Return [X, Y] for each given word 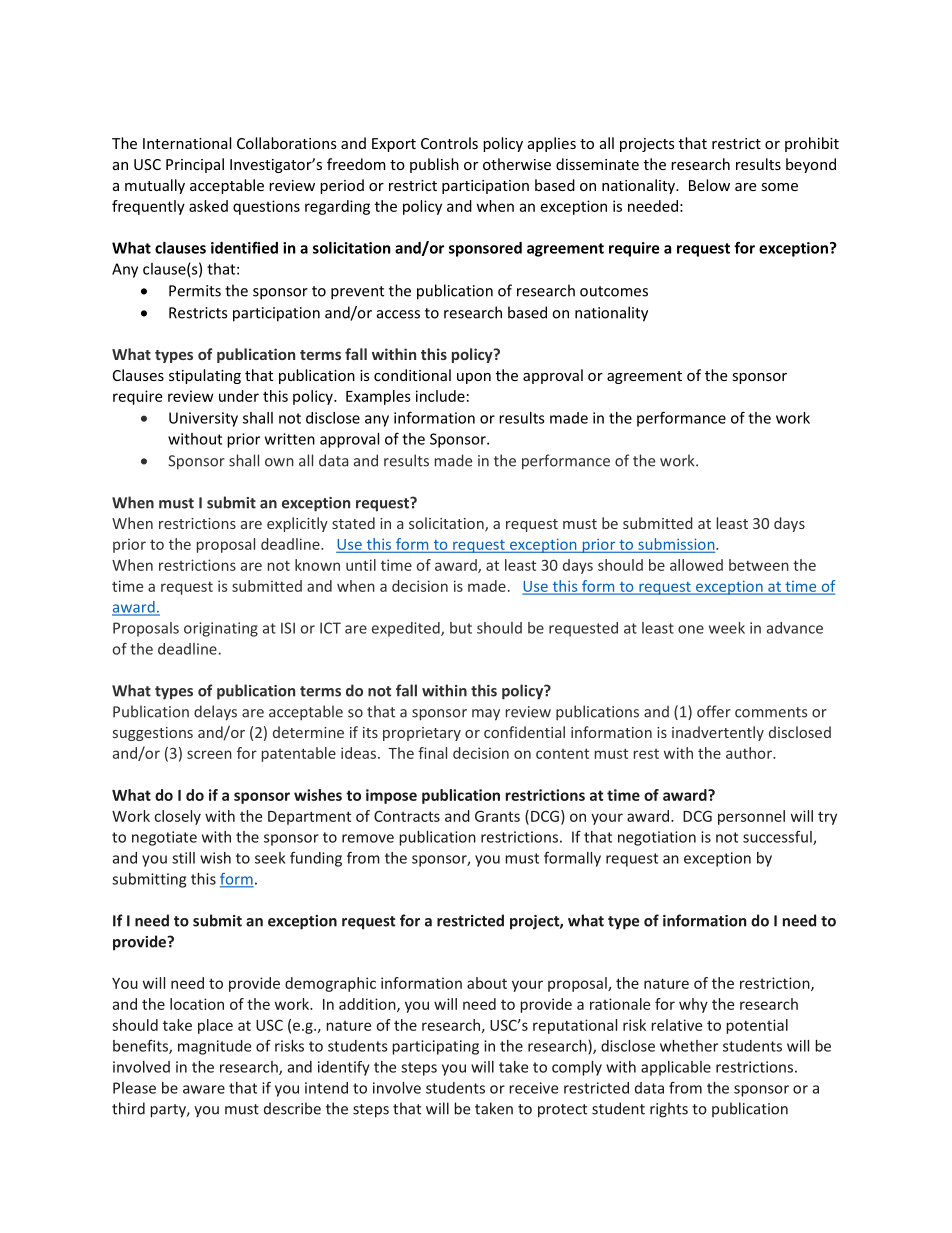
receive [533, 1088]
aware [204, 1089]
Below [709, 185]
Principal [195, 165]
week [727, 628]
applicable [676, 1068]
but [461, 628]
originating [221, 629]
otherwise [517, 164]
